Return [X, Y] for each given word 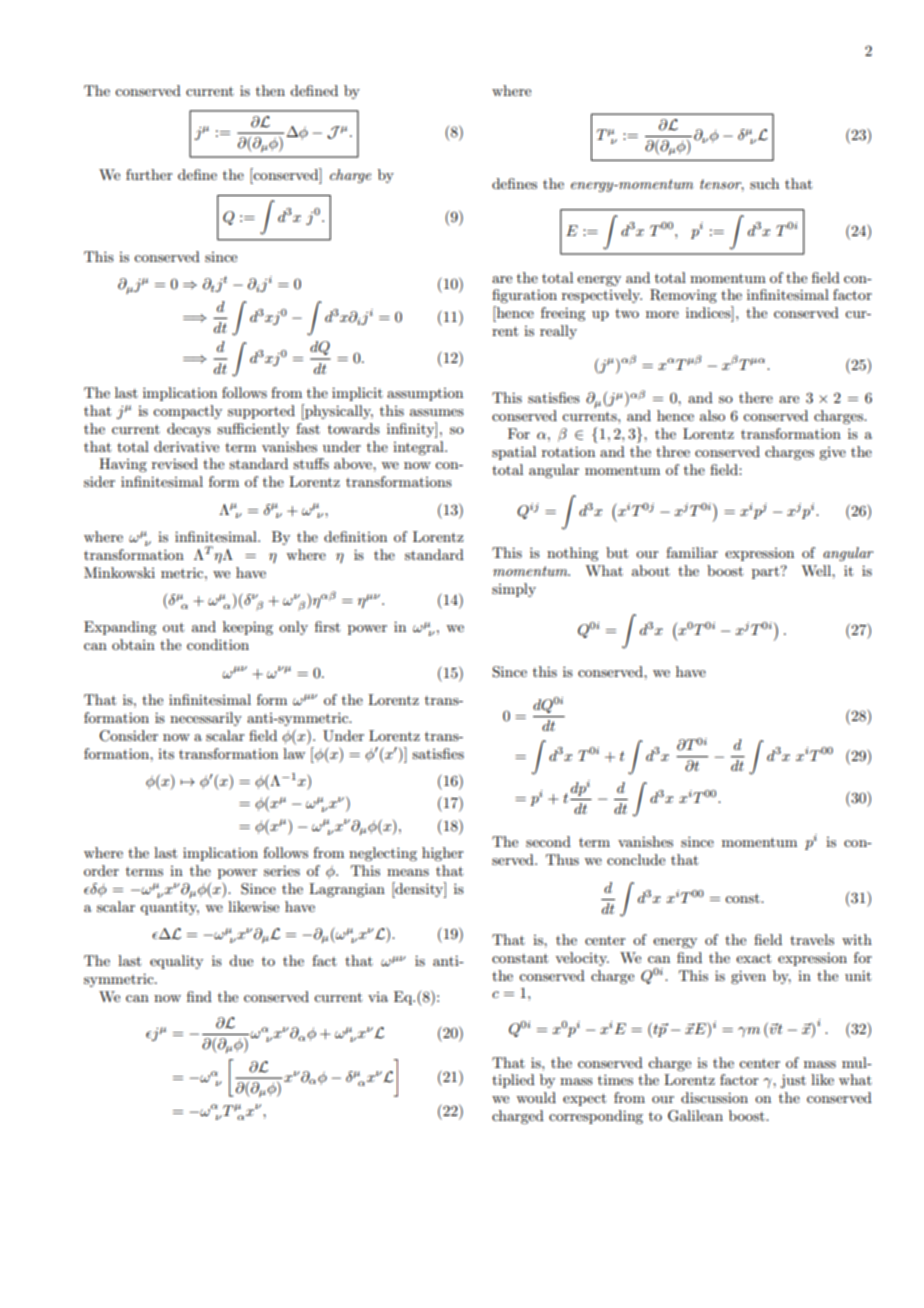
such [764, 183]
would [536, 1097]
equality [176, 962]
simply [514, 590]
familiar [692, 552]
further [149, 174]
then [270, 90]
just [793, 1081]
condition [218, 644]
